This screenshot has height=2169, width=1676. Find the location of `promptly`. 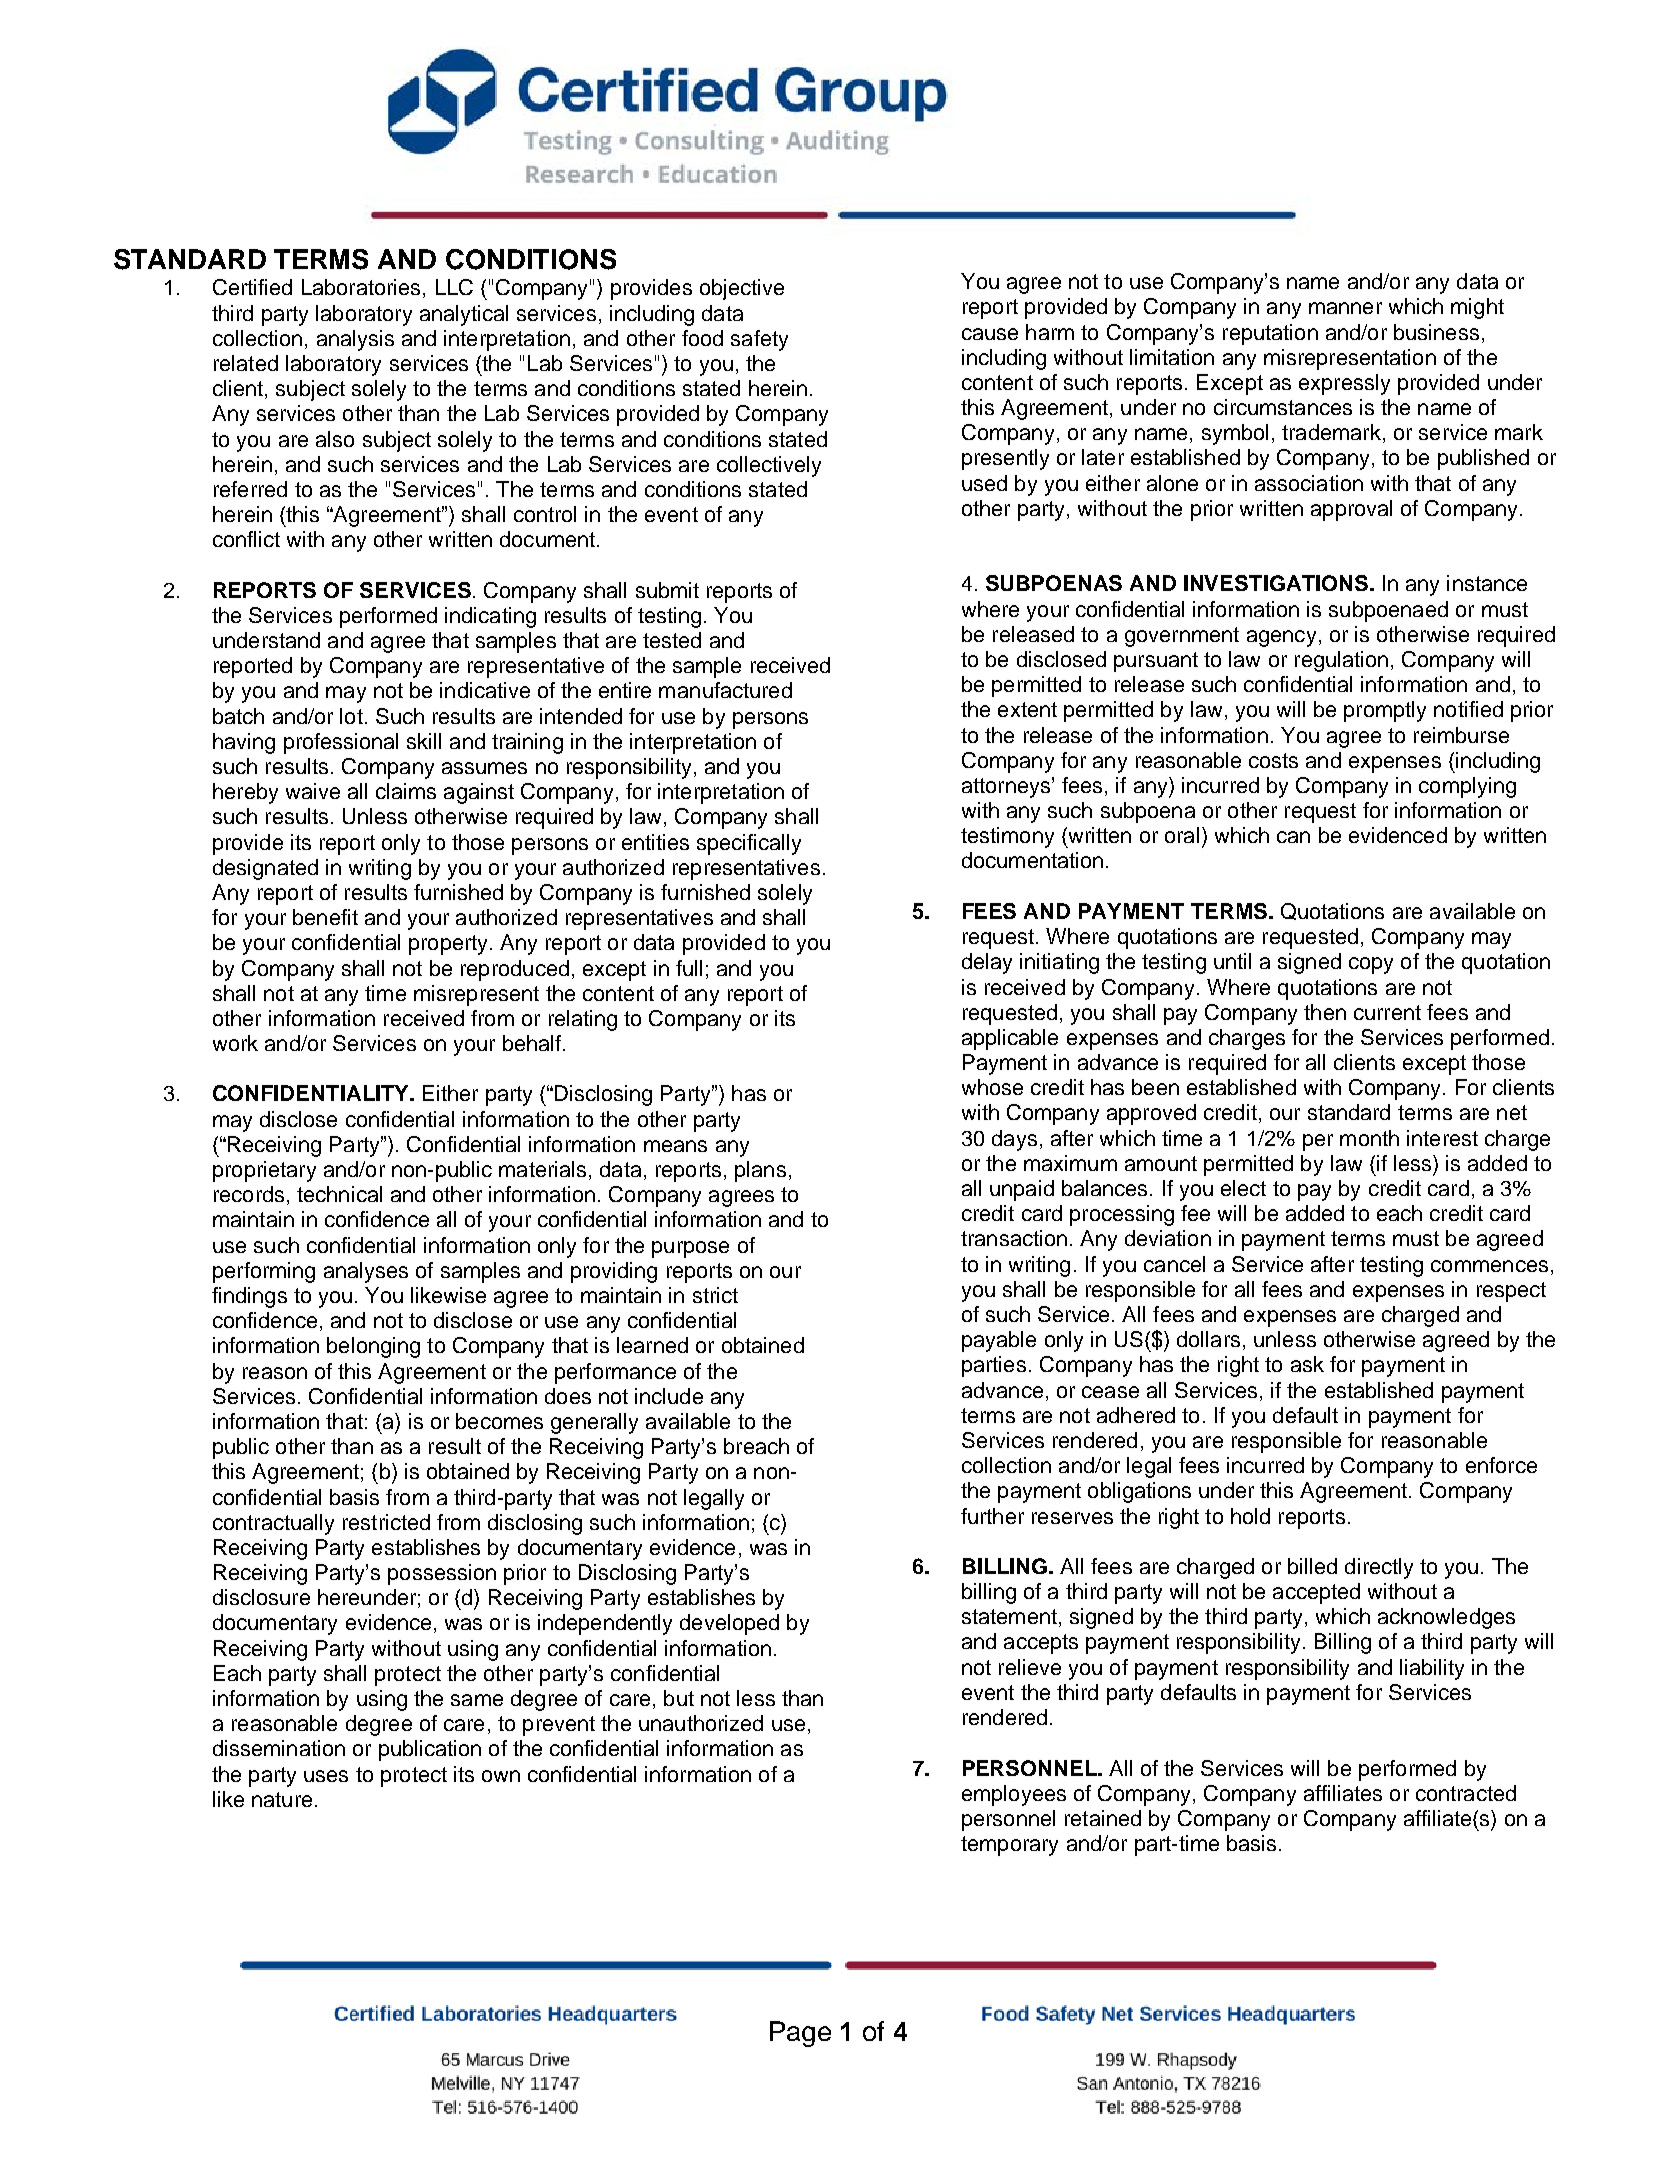

promptly is located at coordinates (1385, 711).
